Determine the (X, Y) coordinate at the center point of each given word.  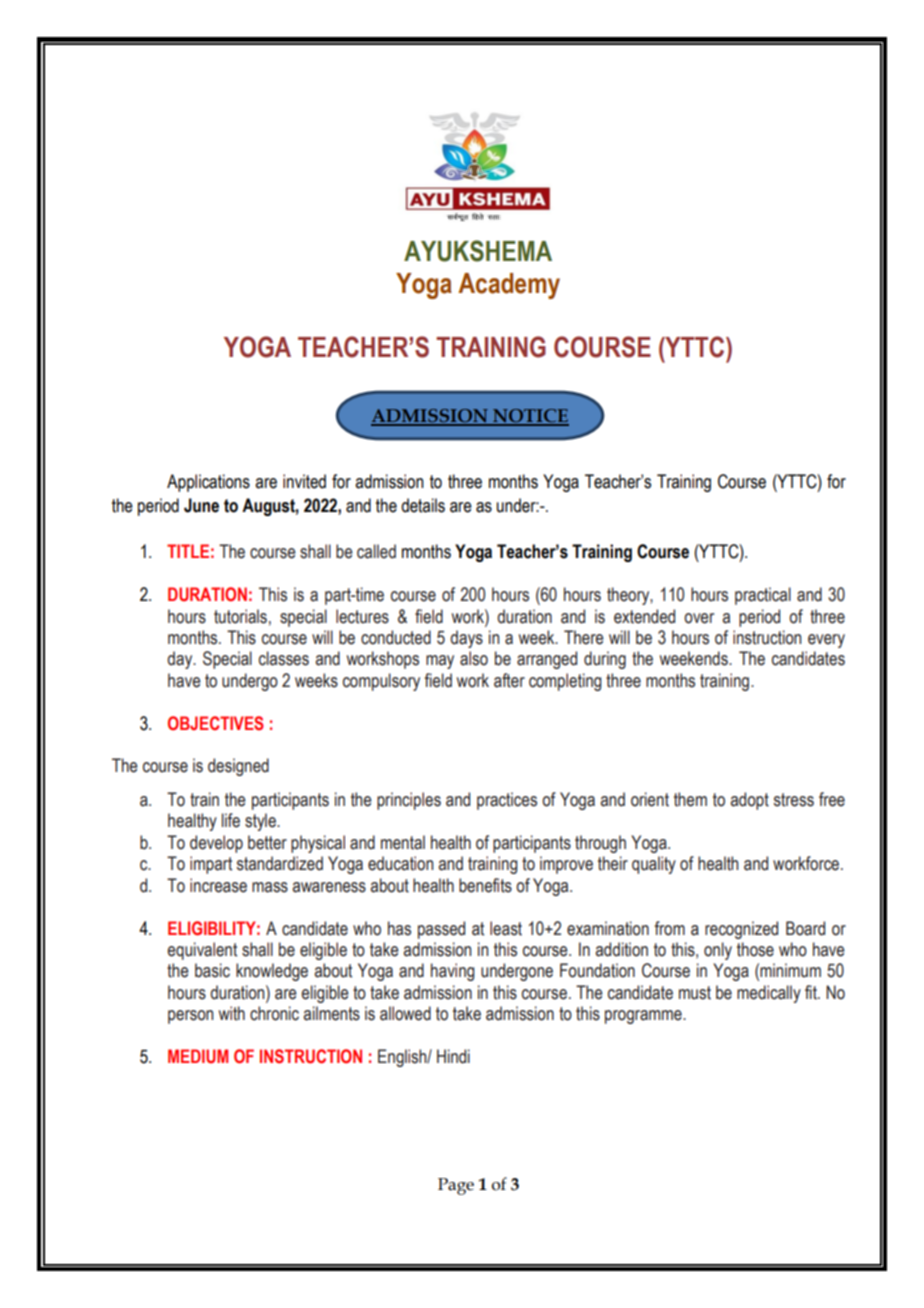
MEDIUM (198, 1056)
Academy (509, 286)
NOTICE (530, 417)
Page (456, 1186)
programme (644, 1017)
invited (304, 481)
